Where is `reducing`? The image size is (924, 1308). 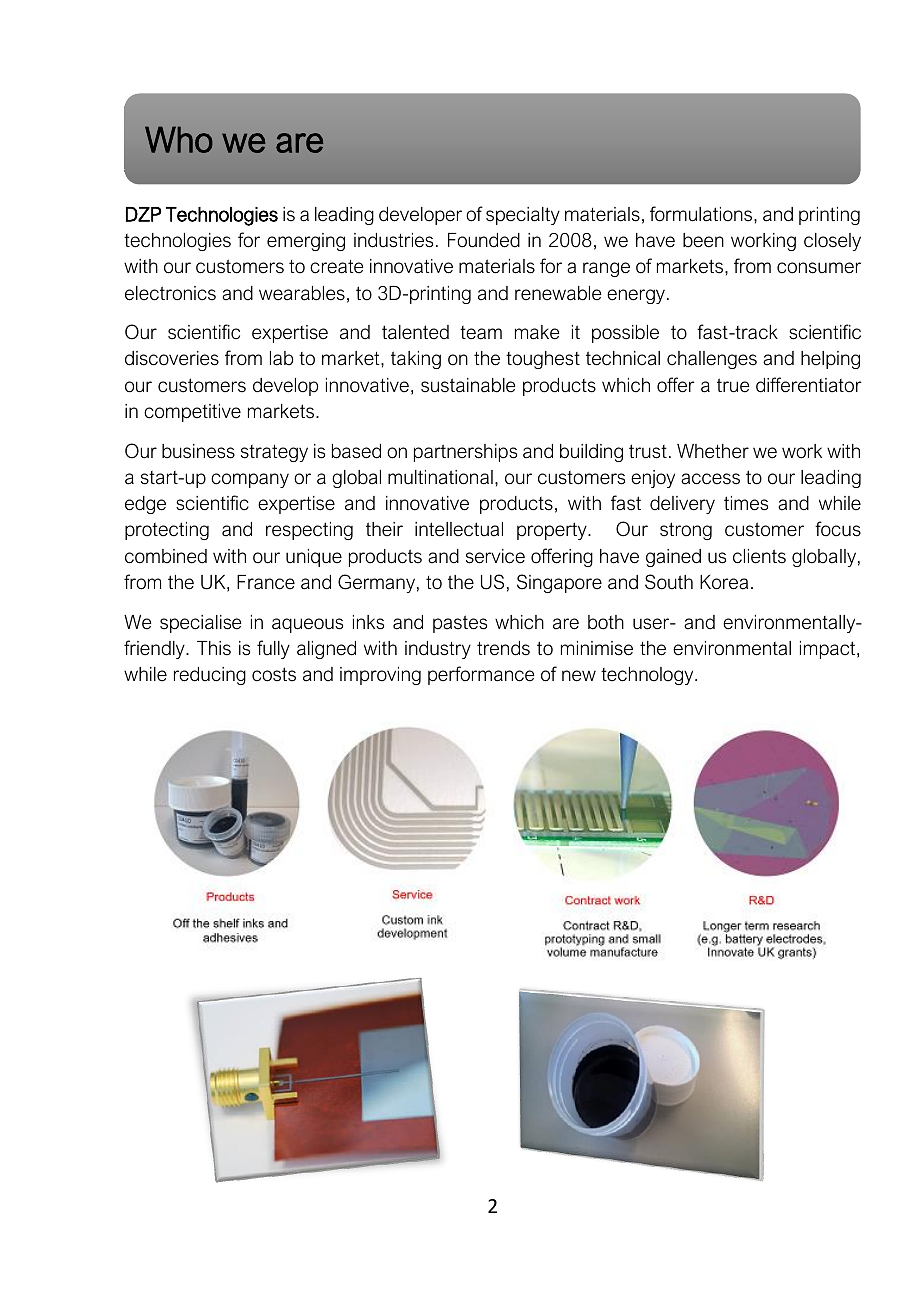
reducing is located at coordinates (210, 676).
